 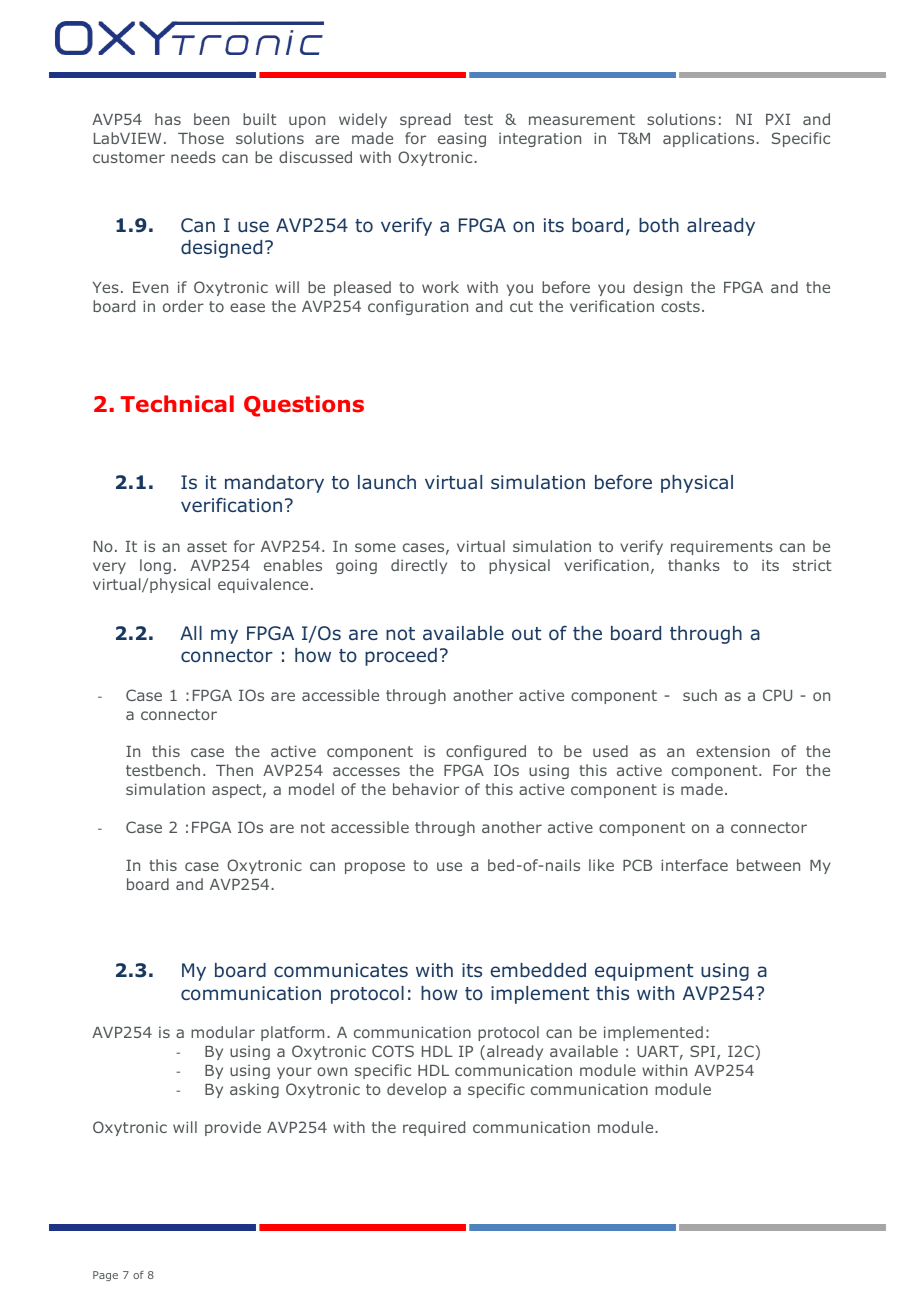 What do you see at coordinates (223, 1032) in the image?
I see `modular` at bounding box center [223, 1032].
